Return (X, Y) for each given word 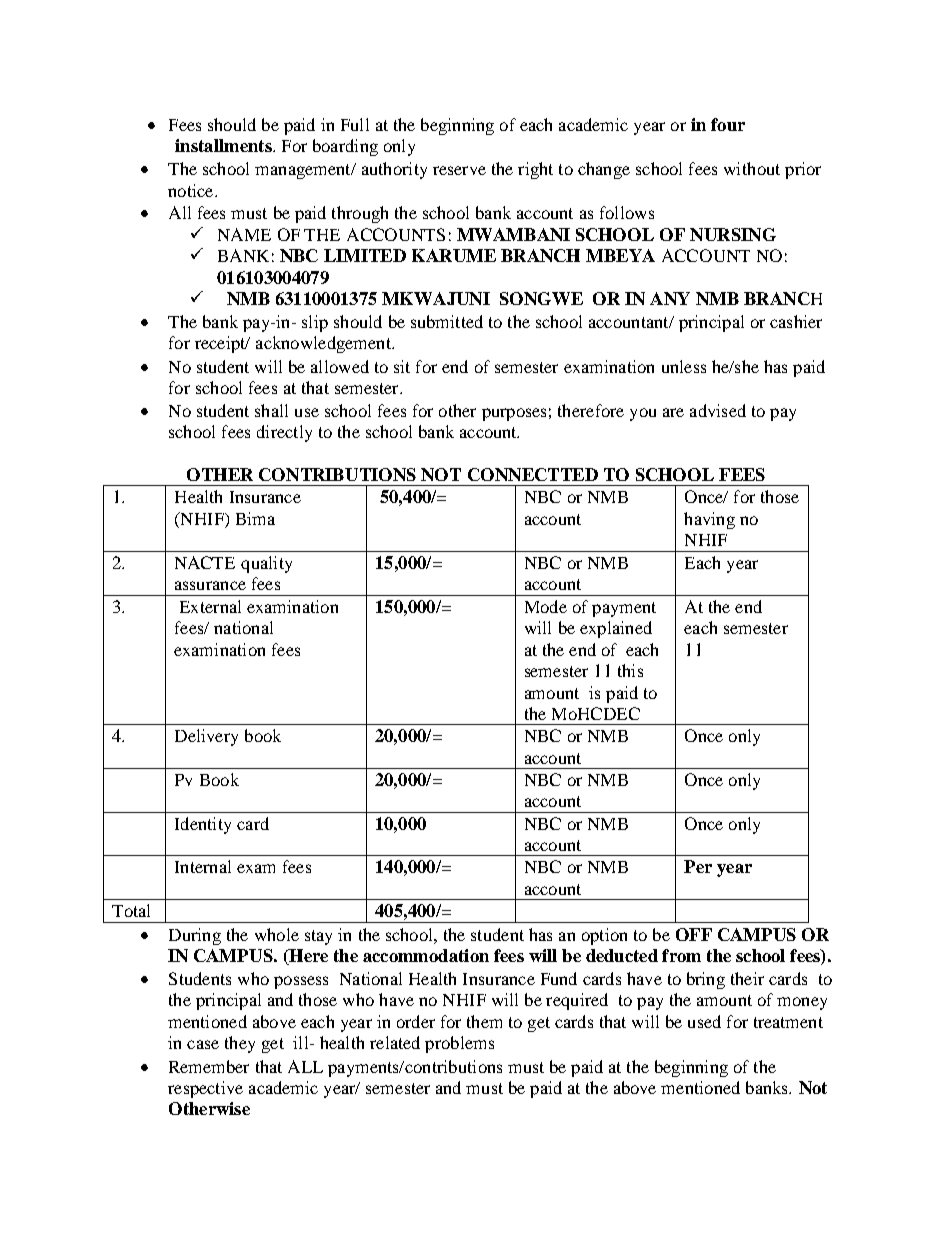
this (630, 670)
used (704, 1021)
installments (224, 145)
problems (459, 1044)
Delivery (206, 737)
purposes (514, 414)
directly (284, 433)
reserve (459, 170)
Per (698, 866)
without (752, 168)
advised (718, 410)
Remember (209, 1066)
